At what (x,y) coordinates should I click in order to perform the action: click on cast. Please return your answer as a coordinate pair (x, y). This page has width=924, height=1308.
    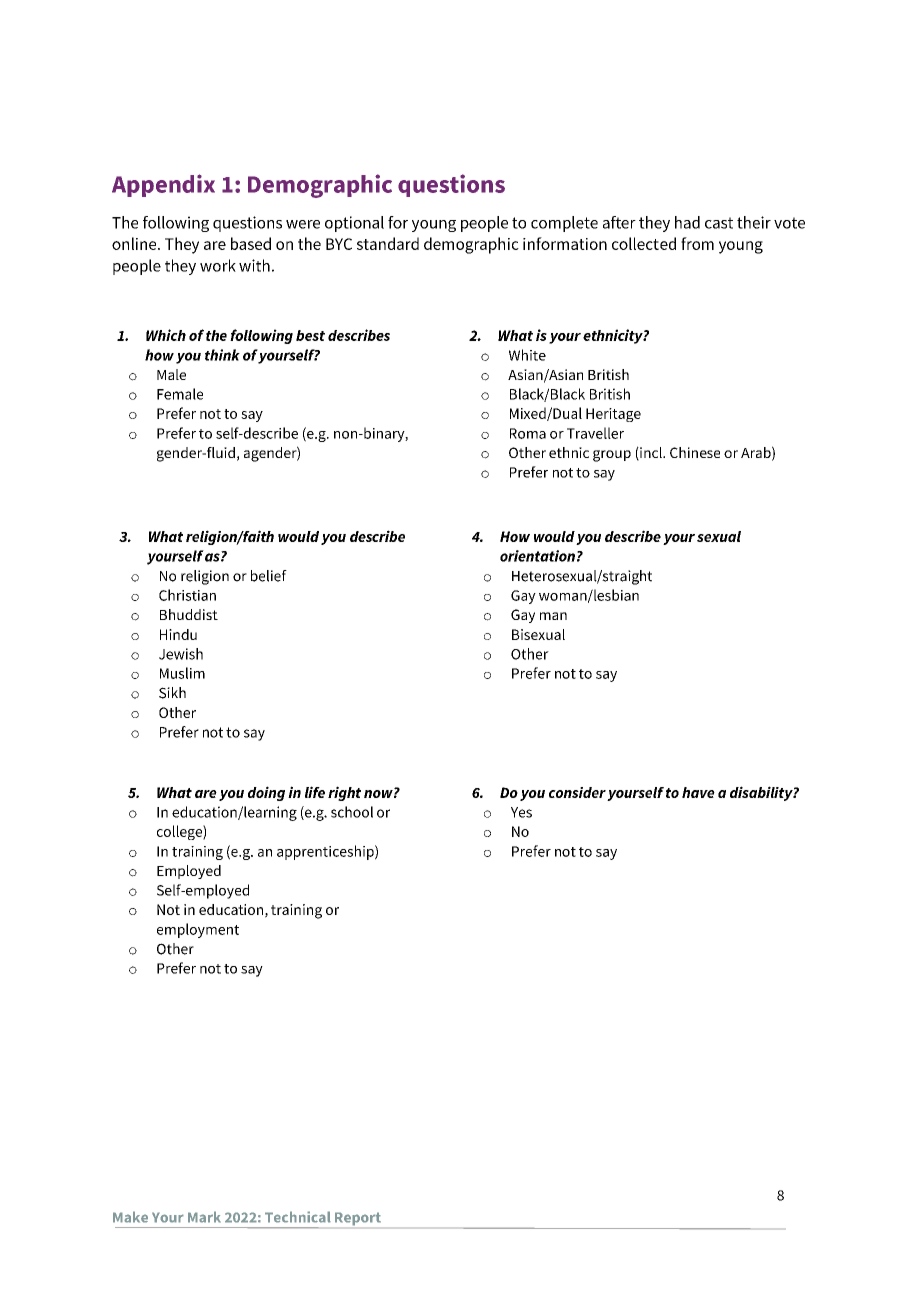
    Looking at the image, I should click on (719, 223).
